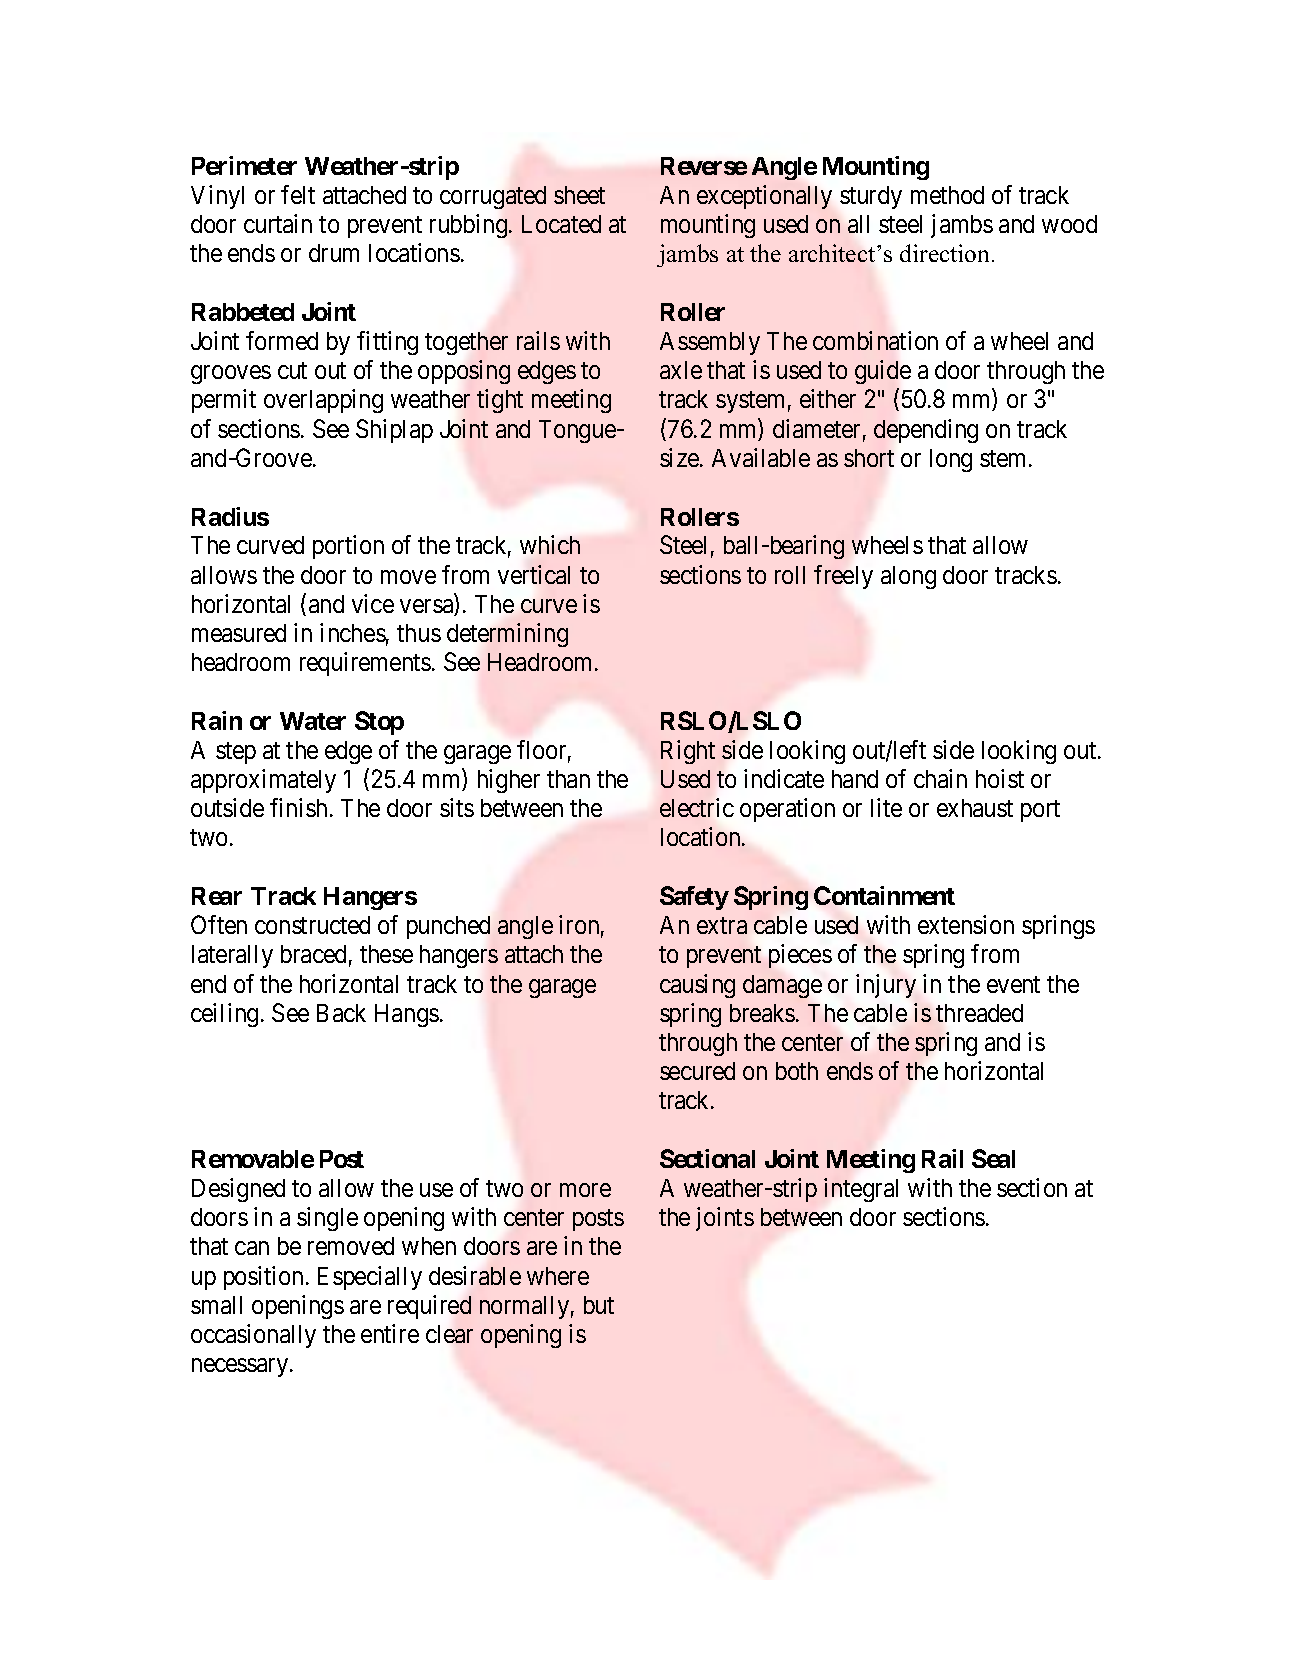 The width and height of the page is (1295, 1676). I want to click on felt, so click(298, 194).
